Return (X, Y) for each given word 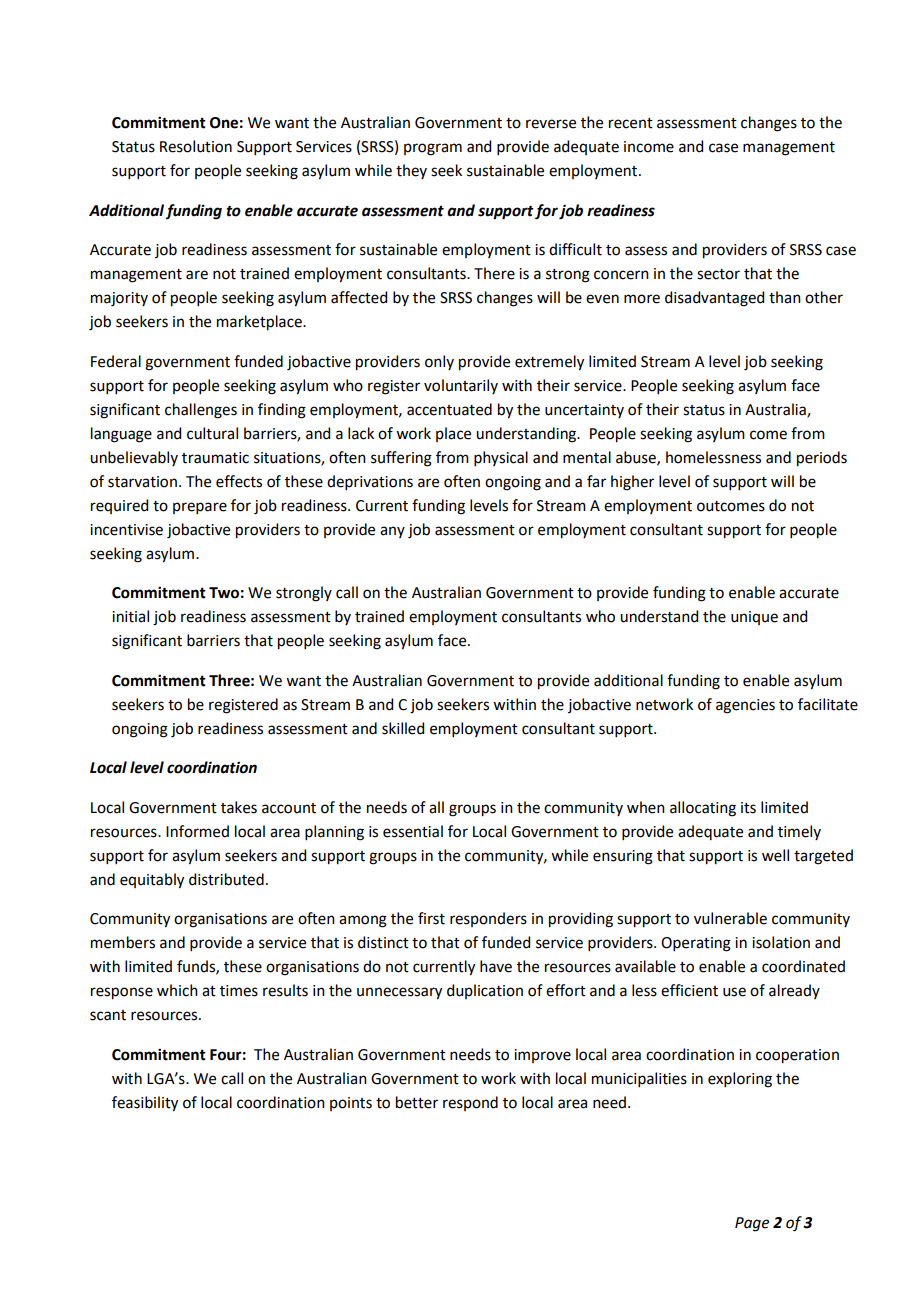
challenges (201, 411)
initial (130, 616)
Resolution (196, 146)
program (433, 149)
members (123, 942)
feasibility (145, 1104)
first (431, 918)
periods (822, 459)
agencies (745, 706)
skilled (403, 728)
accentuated (449, 409)
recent (631, 123)
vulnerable (730, 918)
